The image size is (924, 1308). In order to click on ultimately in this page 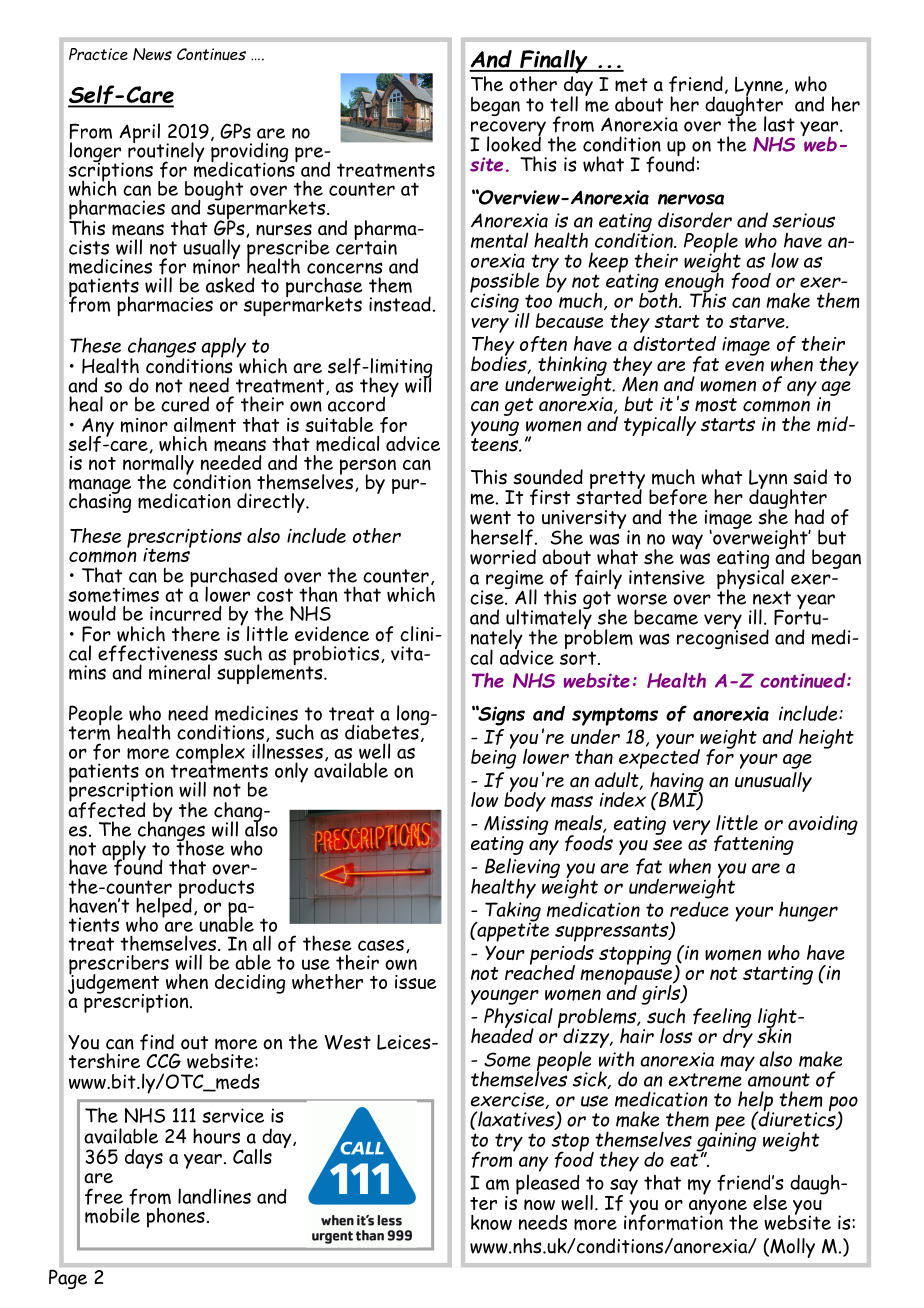, I will do `click(549, 619)`.
